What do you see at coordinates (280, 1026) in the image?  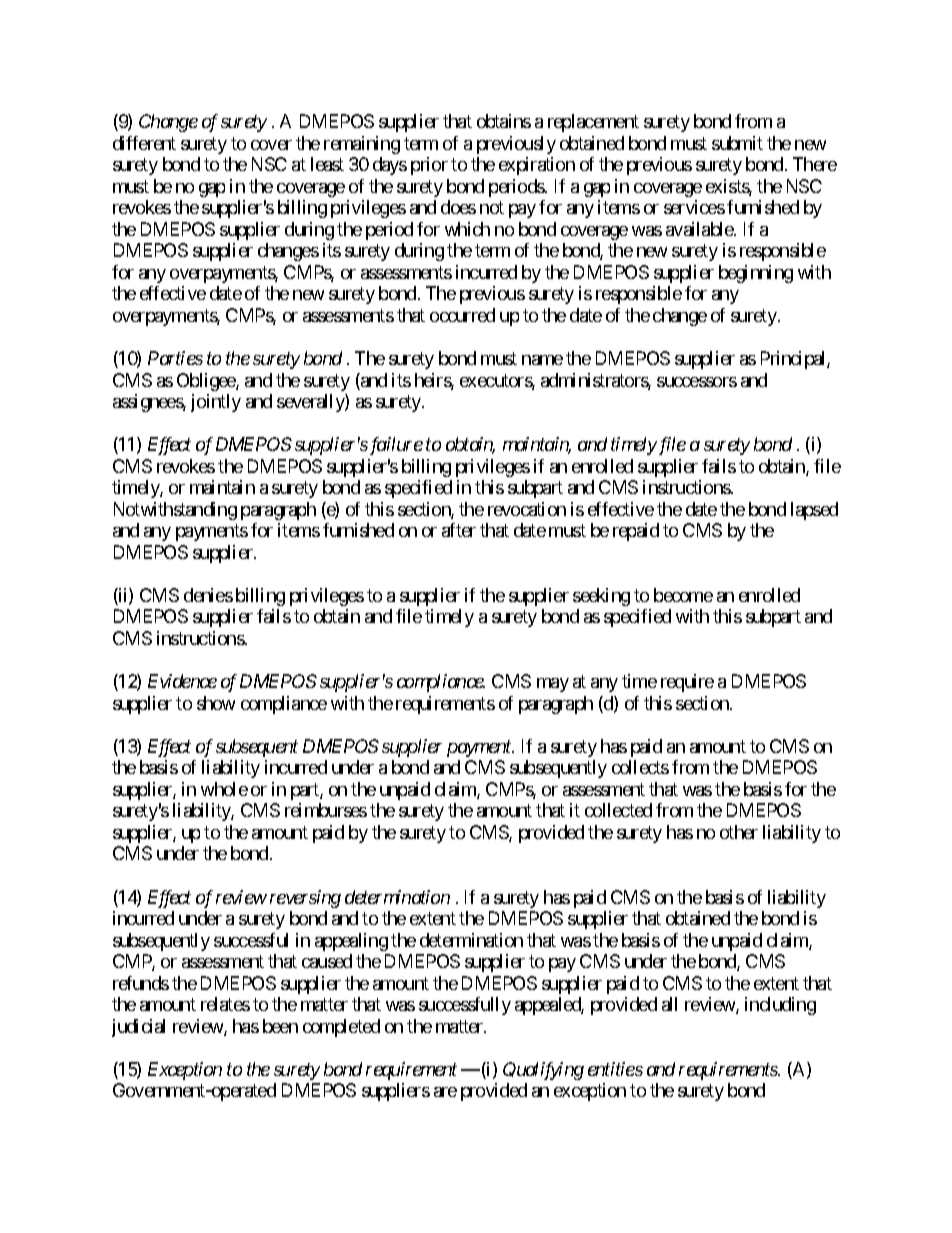 I see `been` at bounding box center [280, 1026].
